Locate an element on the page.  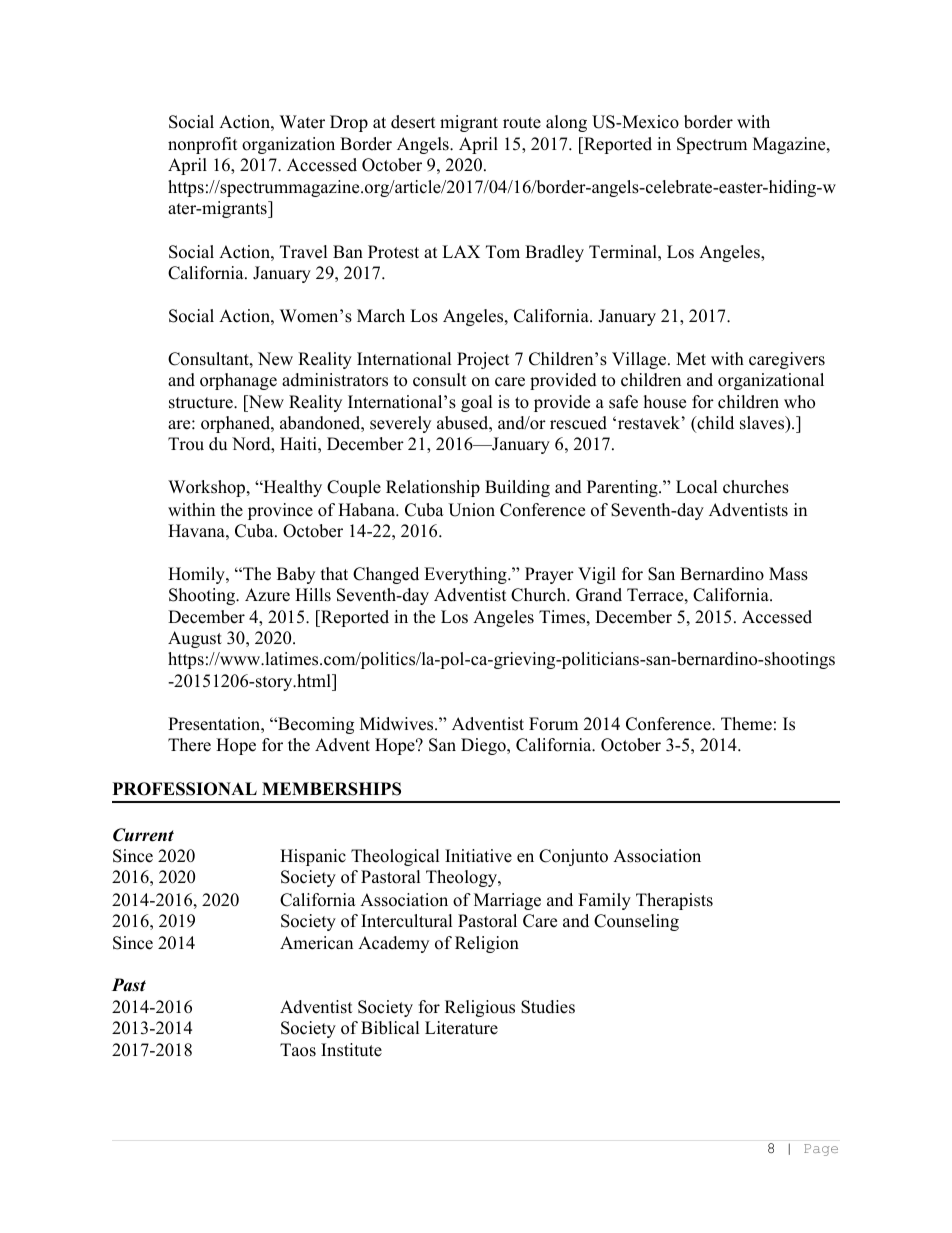
nonprofit is located at coordinates (203, 145).
